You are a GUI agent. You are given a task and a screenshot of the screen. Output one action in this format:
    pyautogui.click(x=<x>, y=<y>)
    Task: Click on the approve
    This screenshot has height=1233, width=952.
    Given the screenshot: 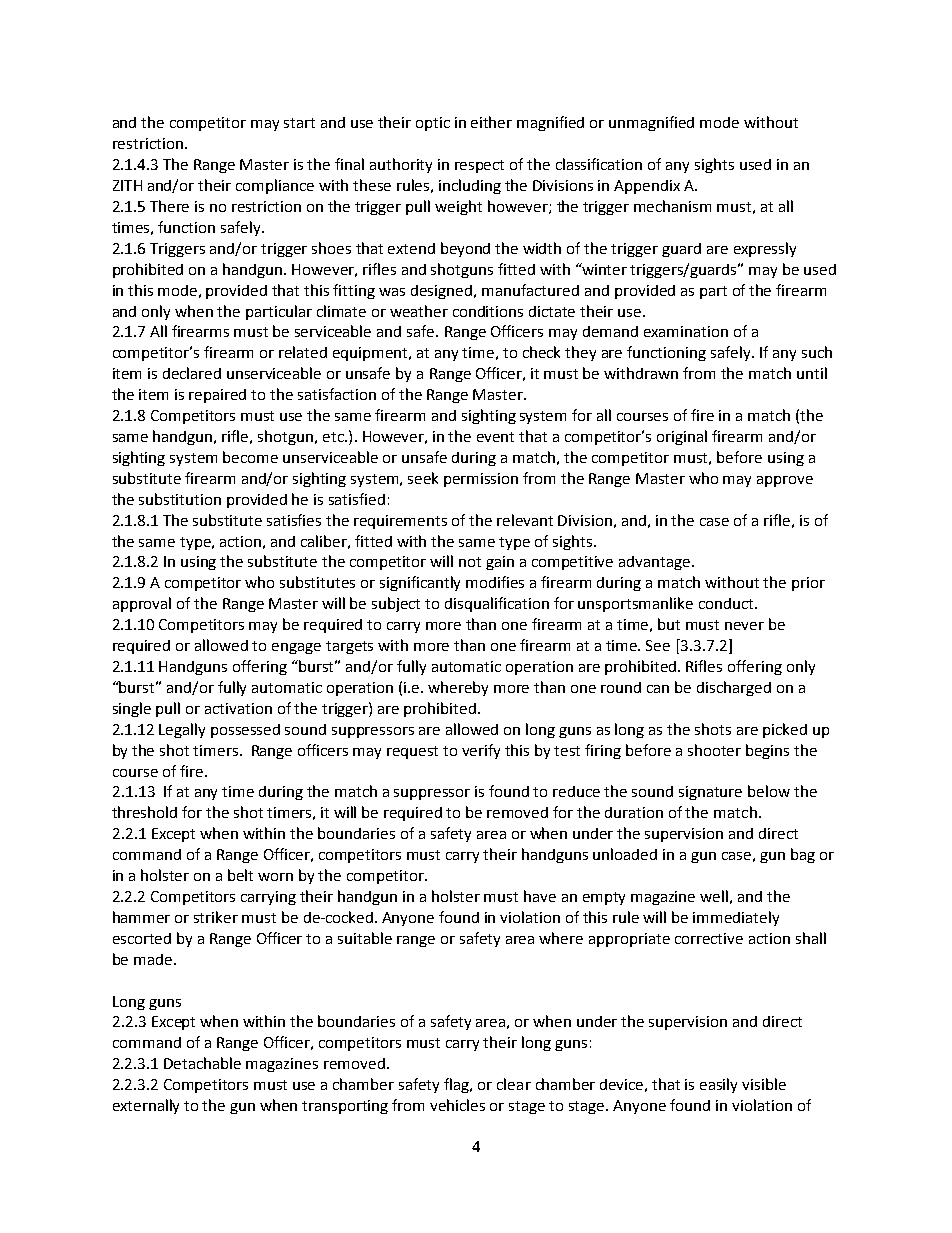 What is the action you would take?
    pyautogui.click(x=785, y=481)
